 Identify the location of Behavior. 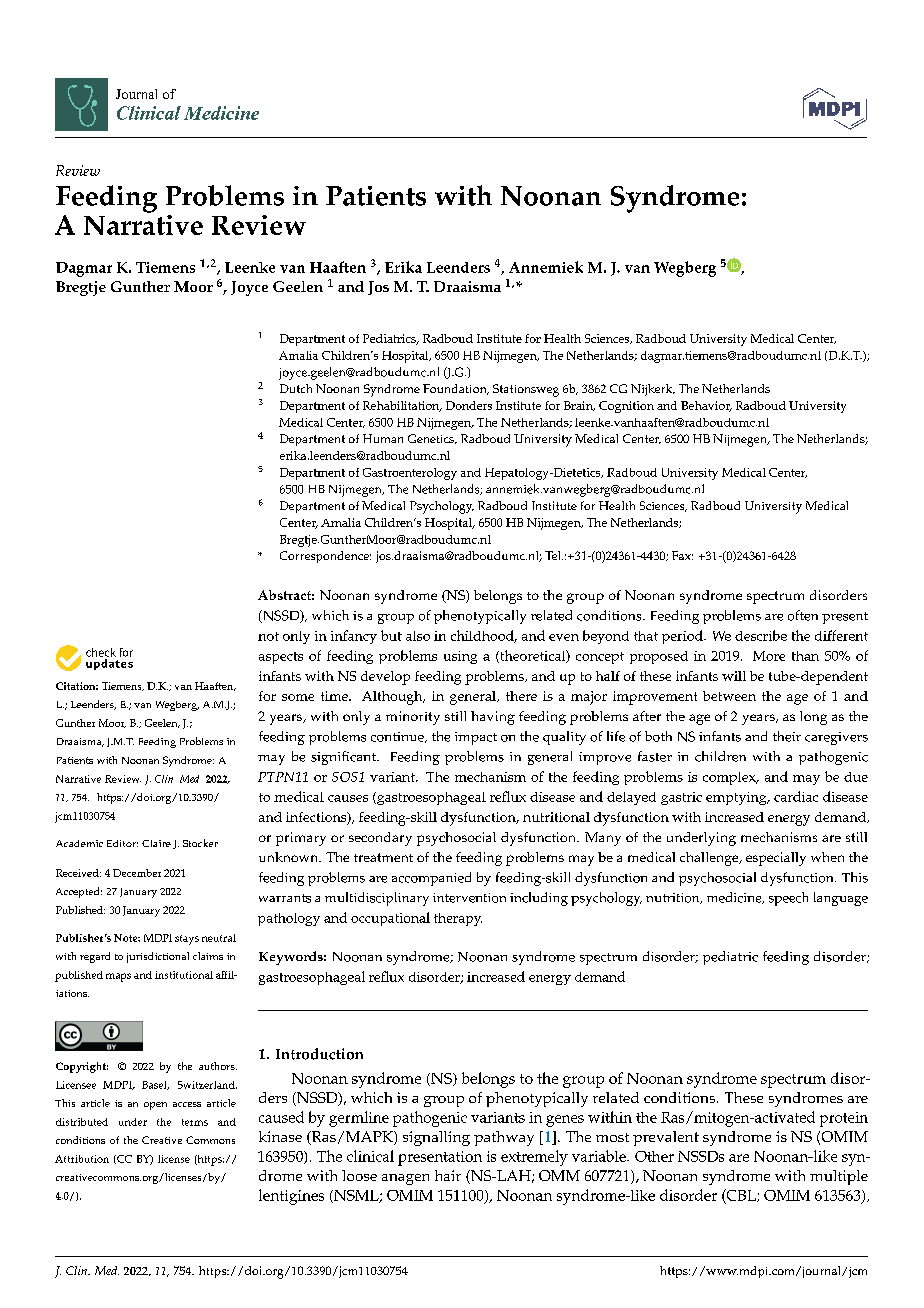
(706, 406).
